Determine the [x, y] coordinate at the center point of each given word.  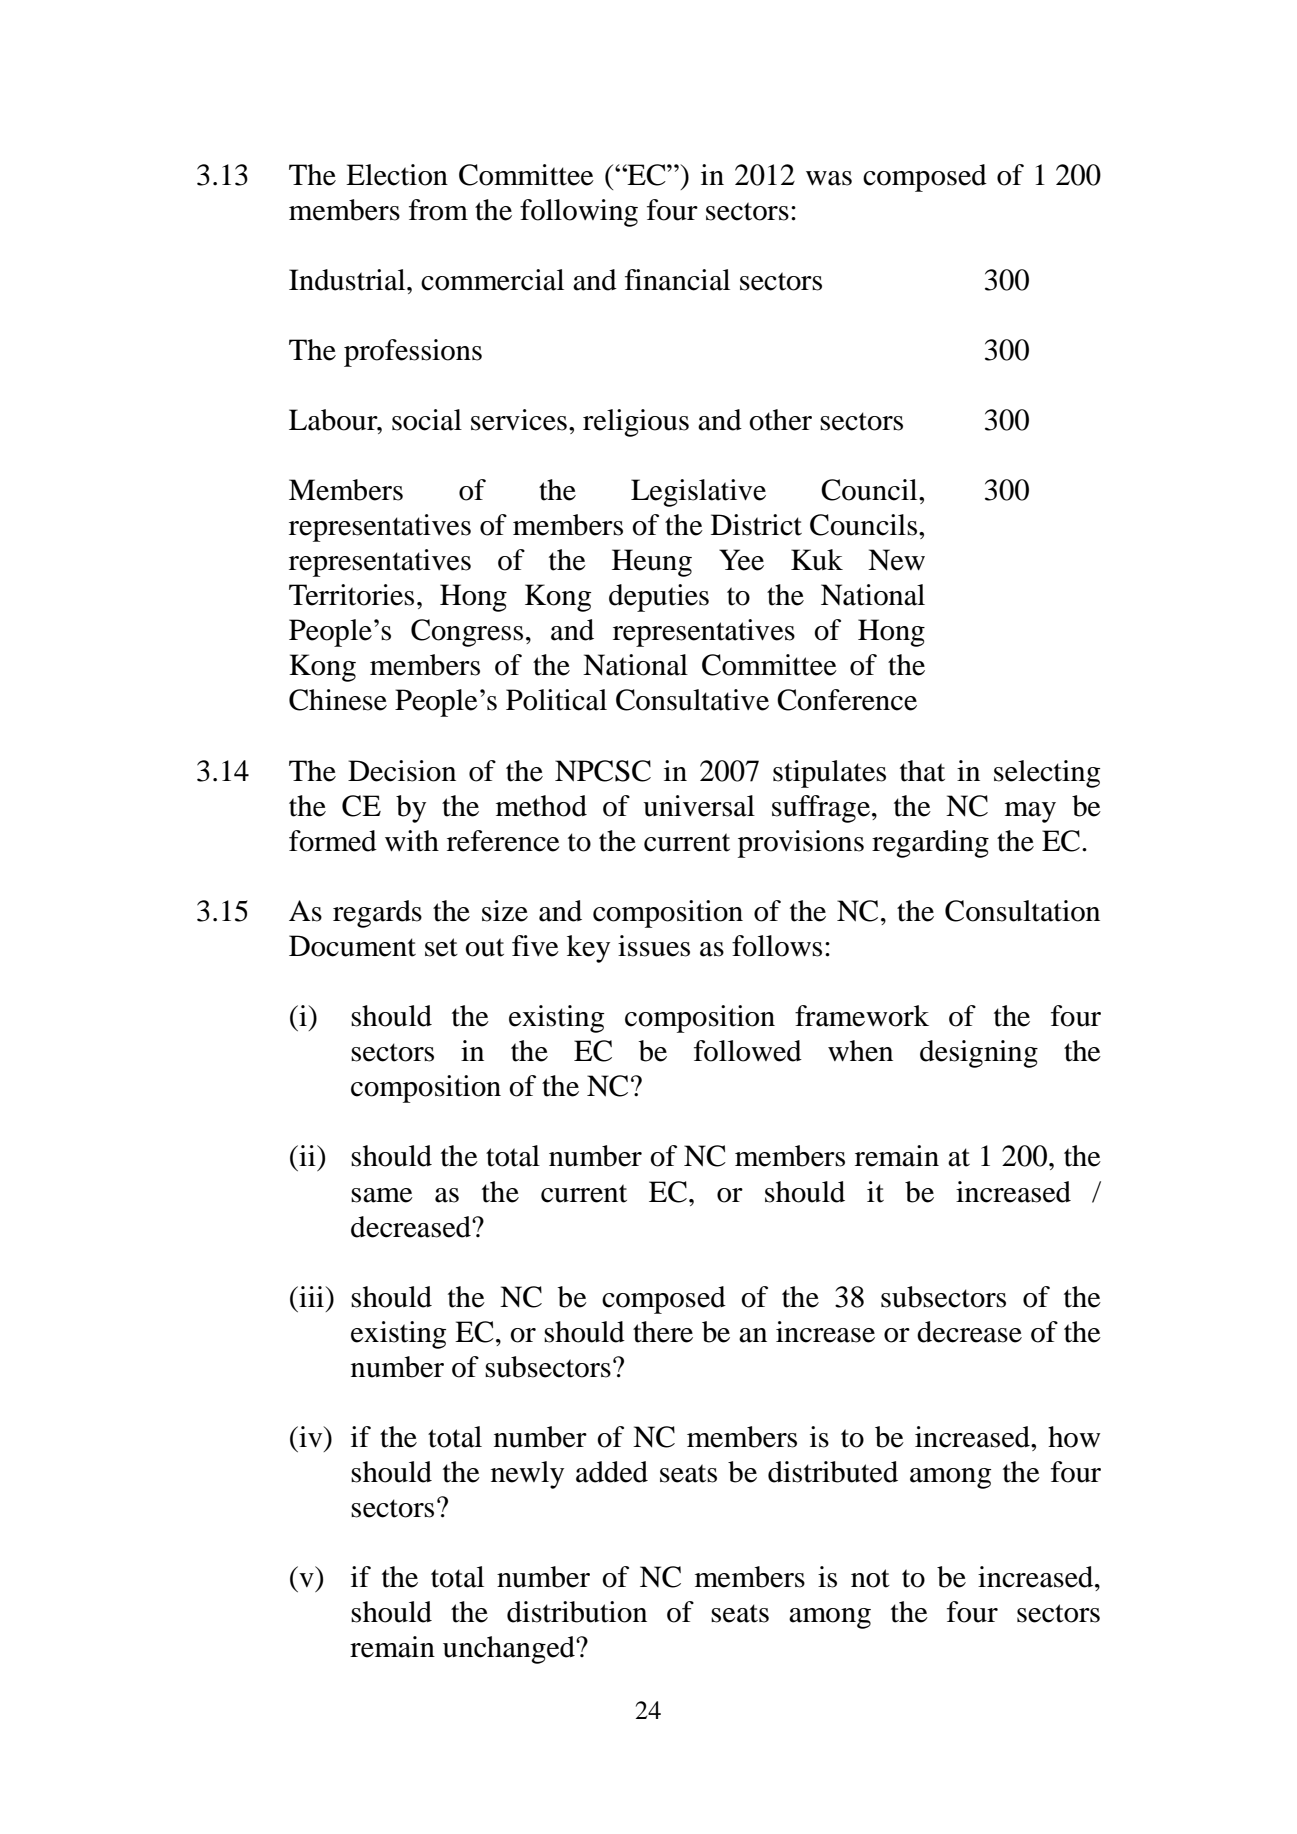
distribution [577, 1612]
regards [377, 914]
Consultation [1022, 911]
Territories [351, 595]
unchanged [510, 1650]
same [382, 1195]
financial [677, 280]
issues [654, 946]
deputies [659, 598]
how [1074, 1437]
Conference [847, 700]
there [663, 1332]
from [438, 210]
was [829, 178]
